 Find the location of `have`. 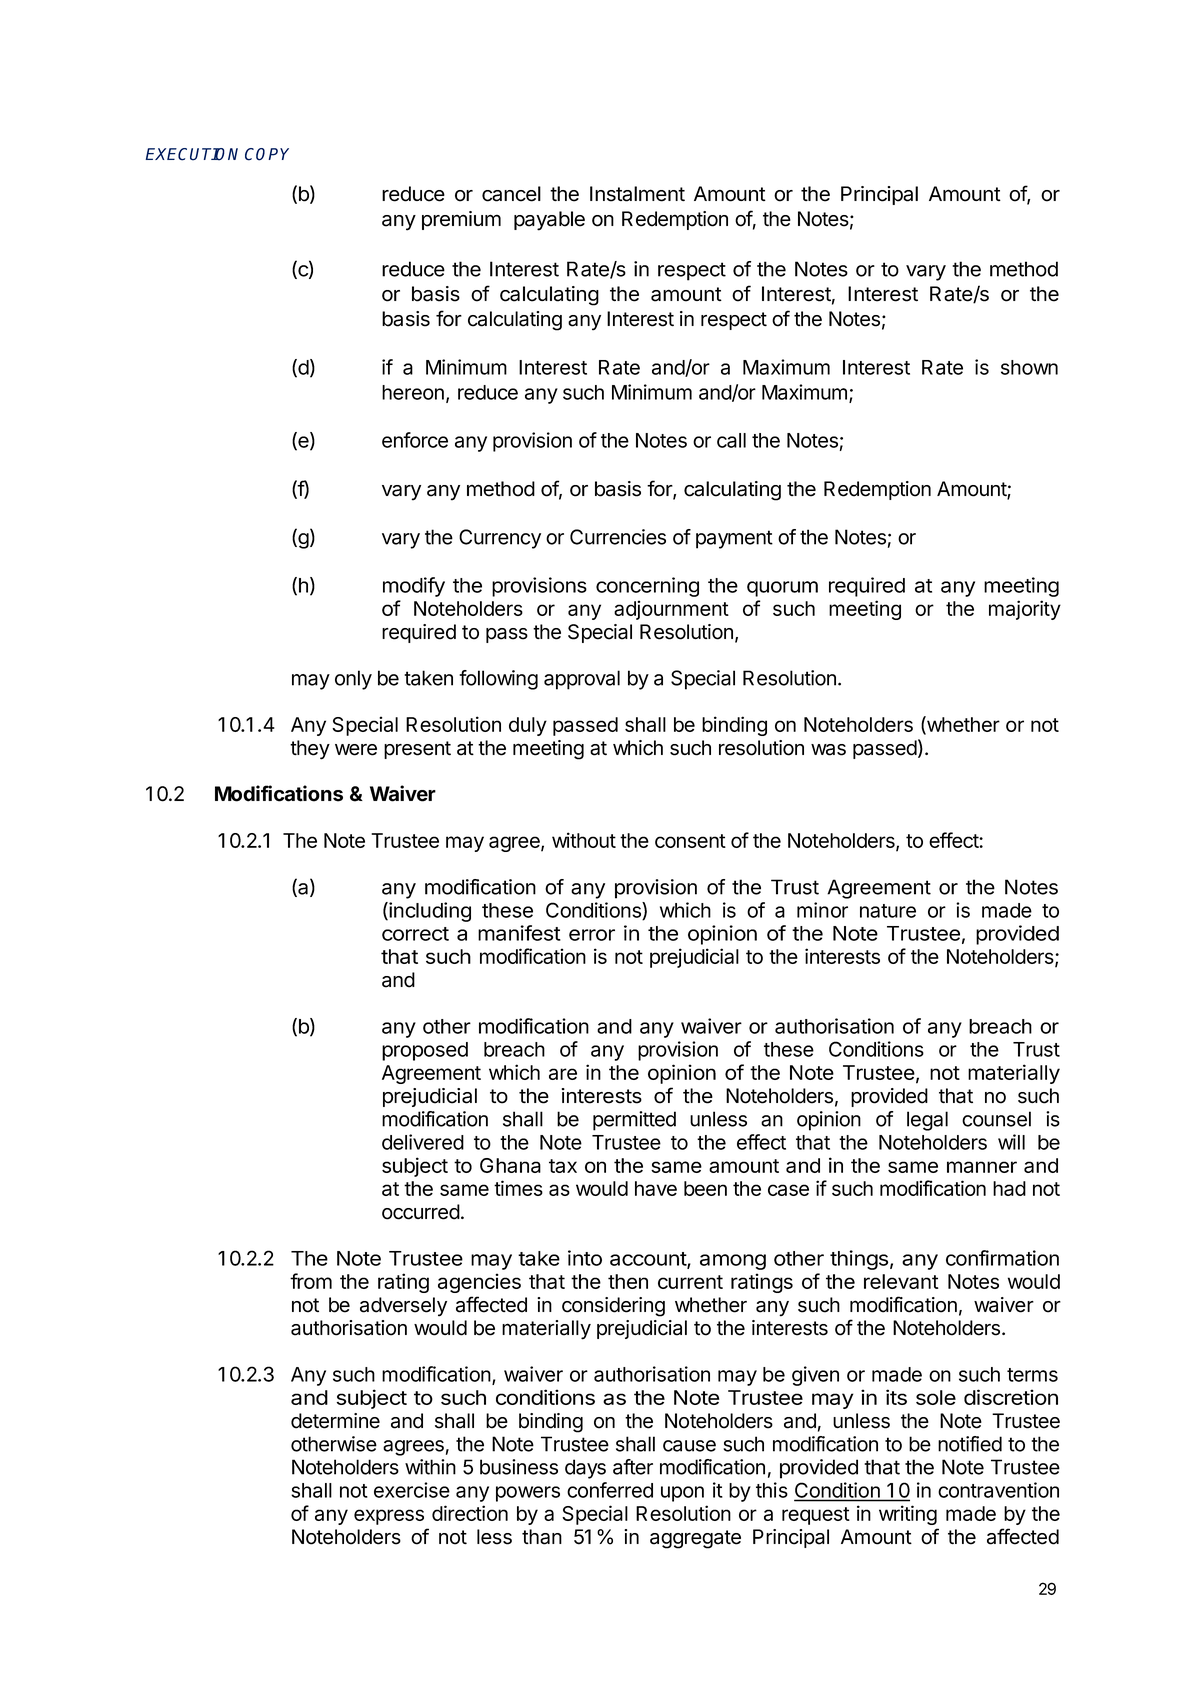

have is located at coordinates (656, 1188).
